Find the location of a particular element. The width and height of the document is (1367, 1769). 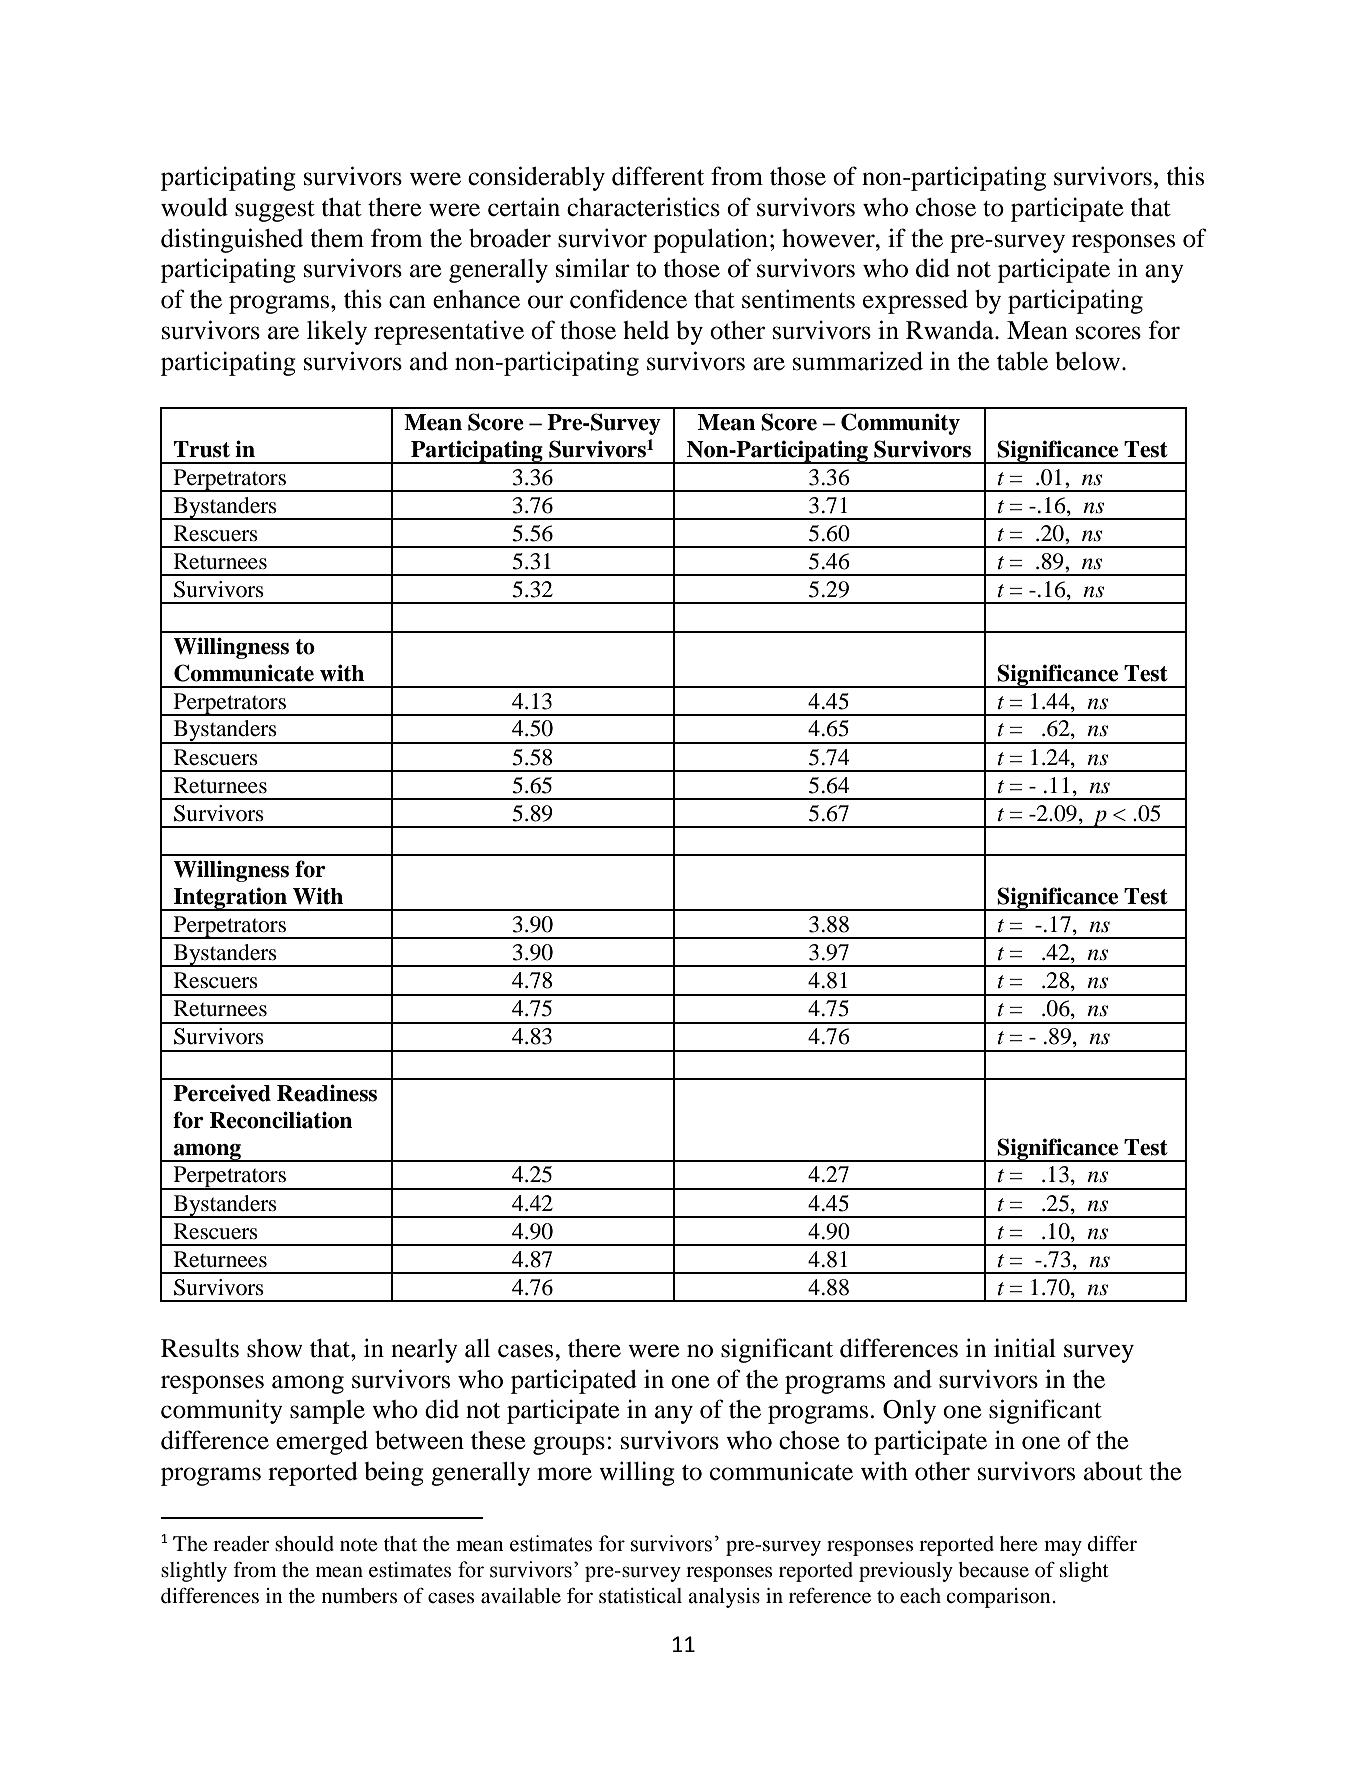

should is located at coordinates (304, 1544).
